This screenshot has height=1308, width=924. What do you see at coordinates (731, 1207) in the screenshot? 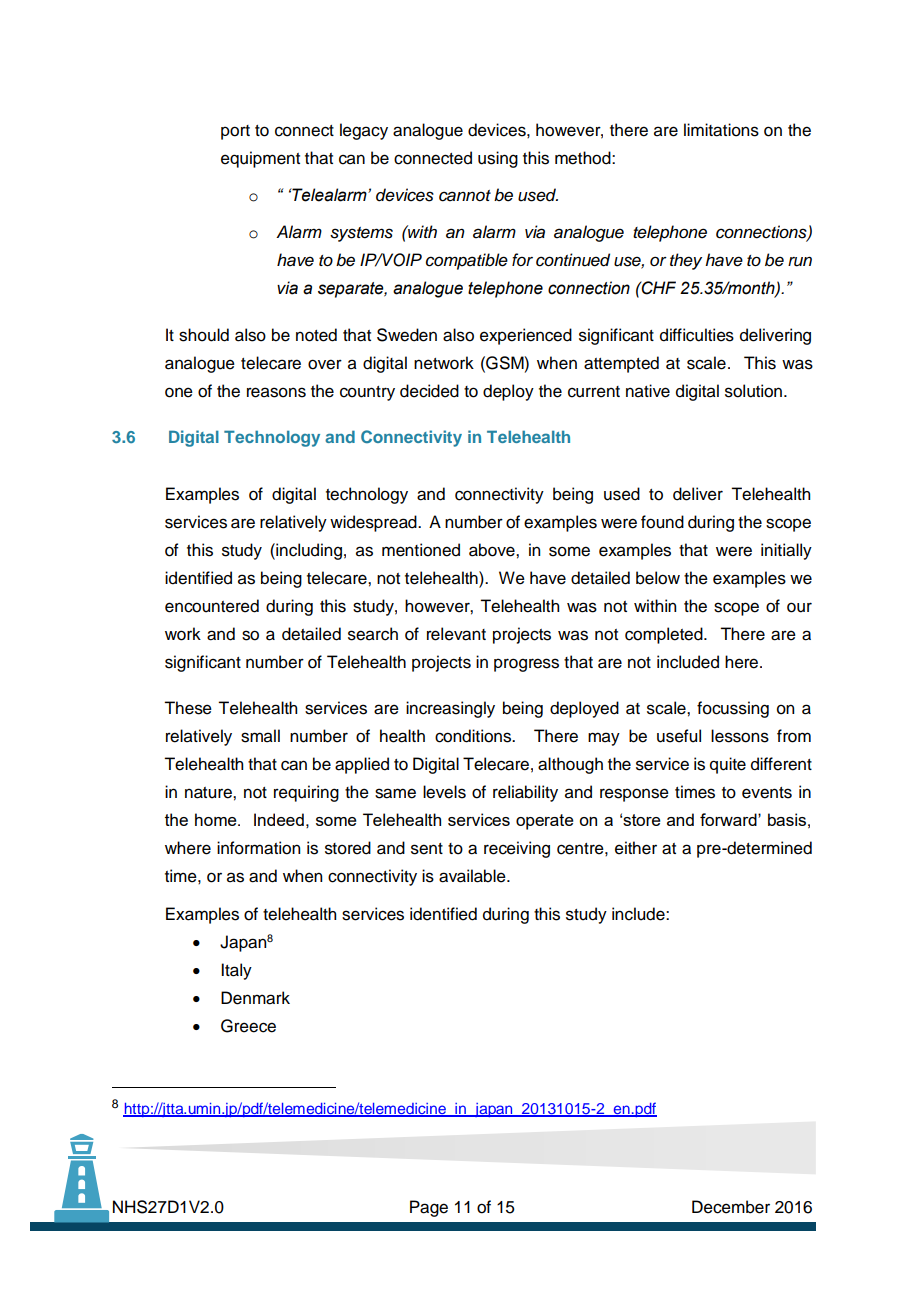
I see `December` at bounding box center [731, 1207].
